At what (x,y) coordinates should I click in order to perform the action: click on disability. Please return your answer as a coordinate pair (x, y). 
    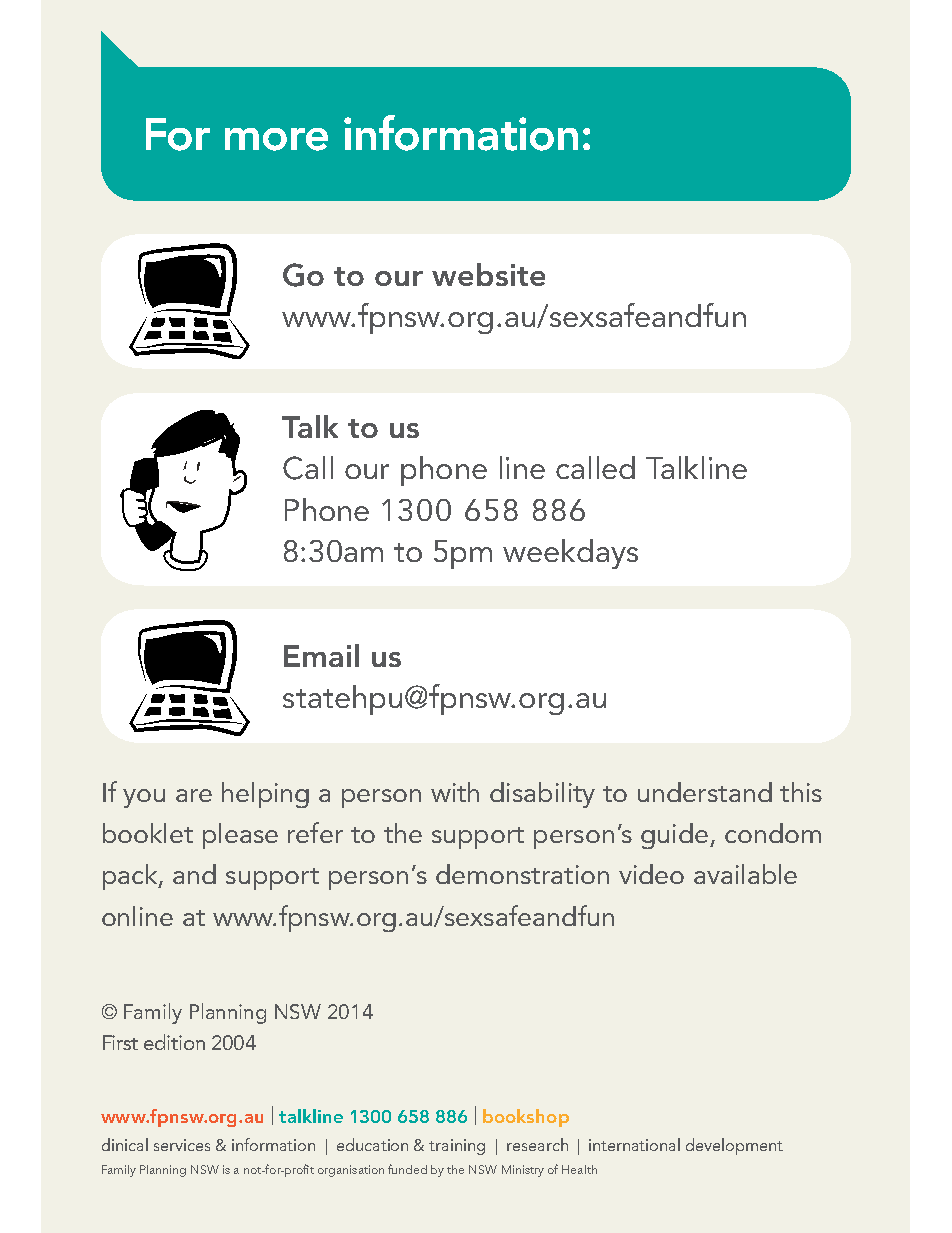
    Looking at the image, I should click on (542, 795).
